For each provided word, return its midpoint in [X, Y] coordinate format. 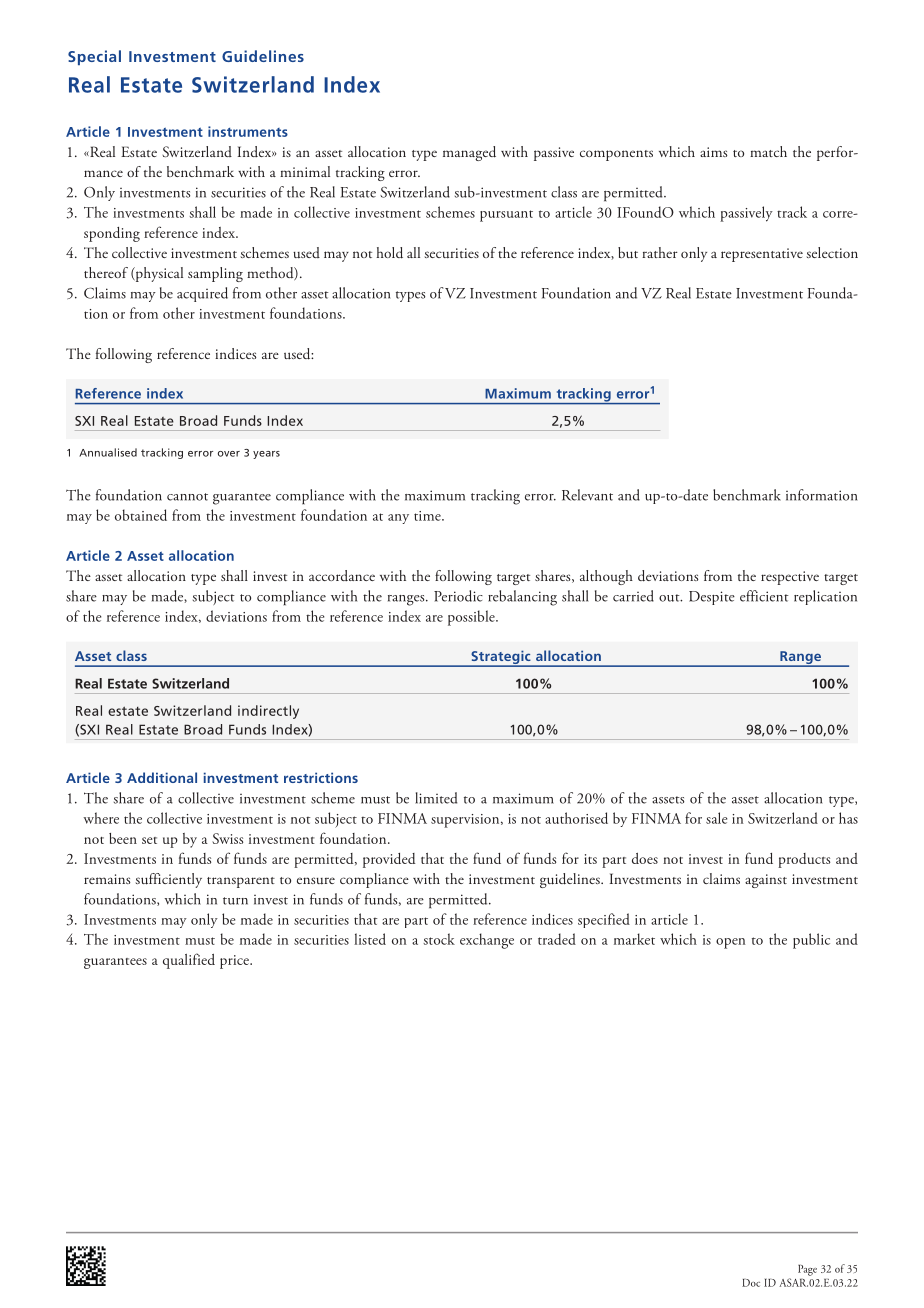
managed [469, 153]
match [768, 151]
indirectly [268, 712]
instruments [248, 131]
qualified [189, 961]
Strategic [501, 658]
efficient [764, 596]
